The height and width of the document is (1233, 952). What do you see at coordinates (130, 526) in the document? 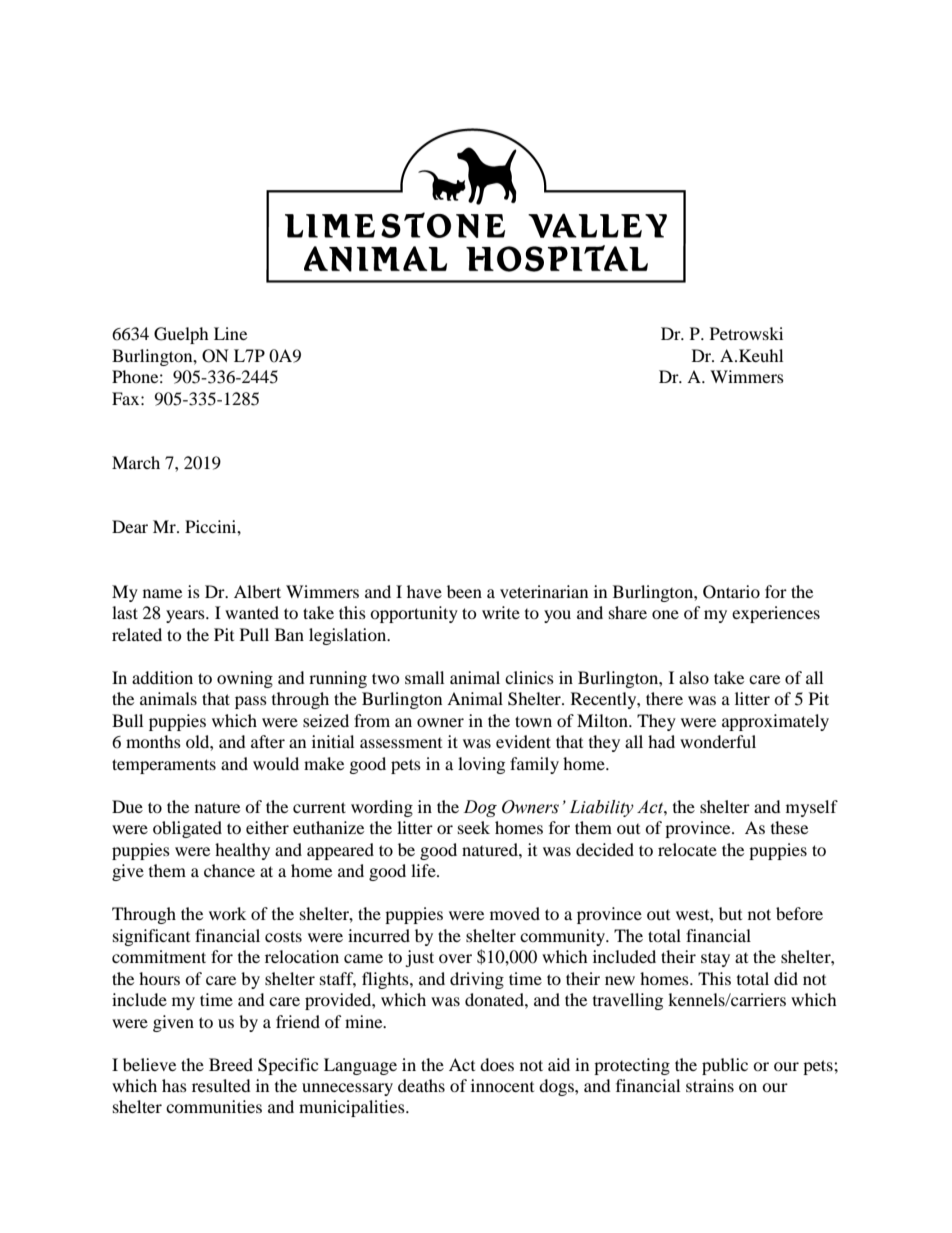
I see `Dear` at bounding box center [130, 526].
